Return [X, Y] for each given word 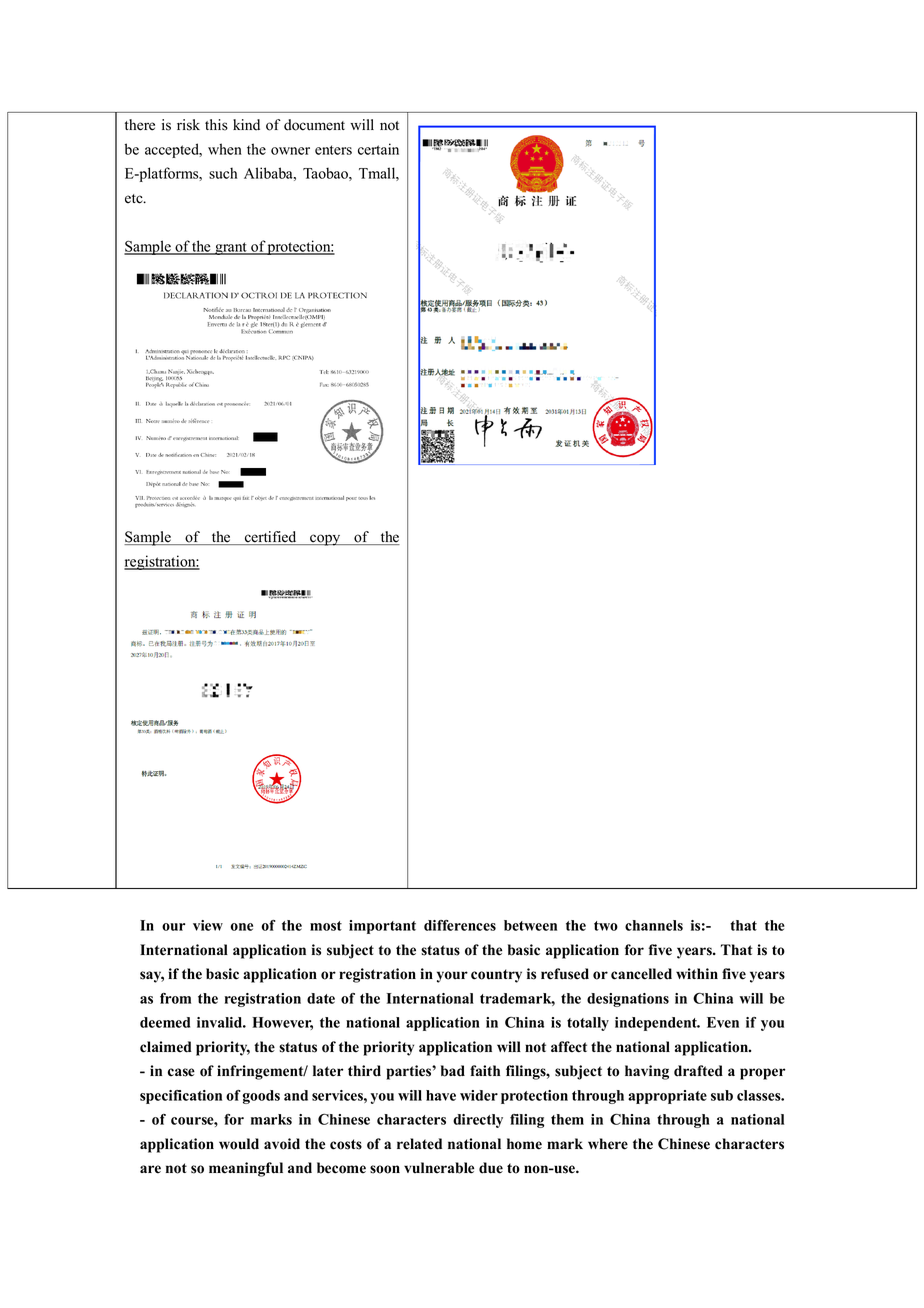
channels [654, 925]
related [419, 1144]
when [225, 149]
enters [333, 150]
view [208, 925]
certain [378, 149]
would [239, 1144]
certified [271, 538]
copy [325, 540]
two [606, 926]
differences [460, 925]
